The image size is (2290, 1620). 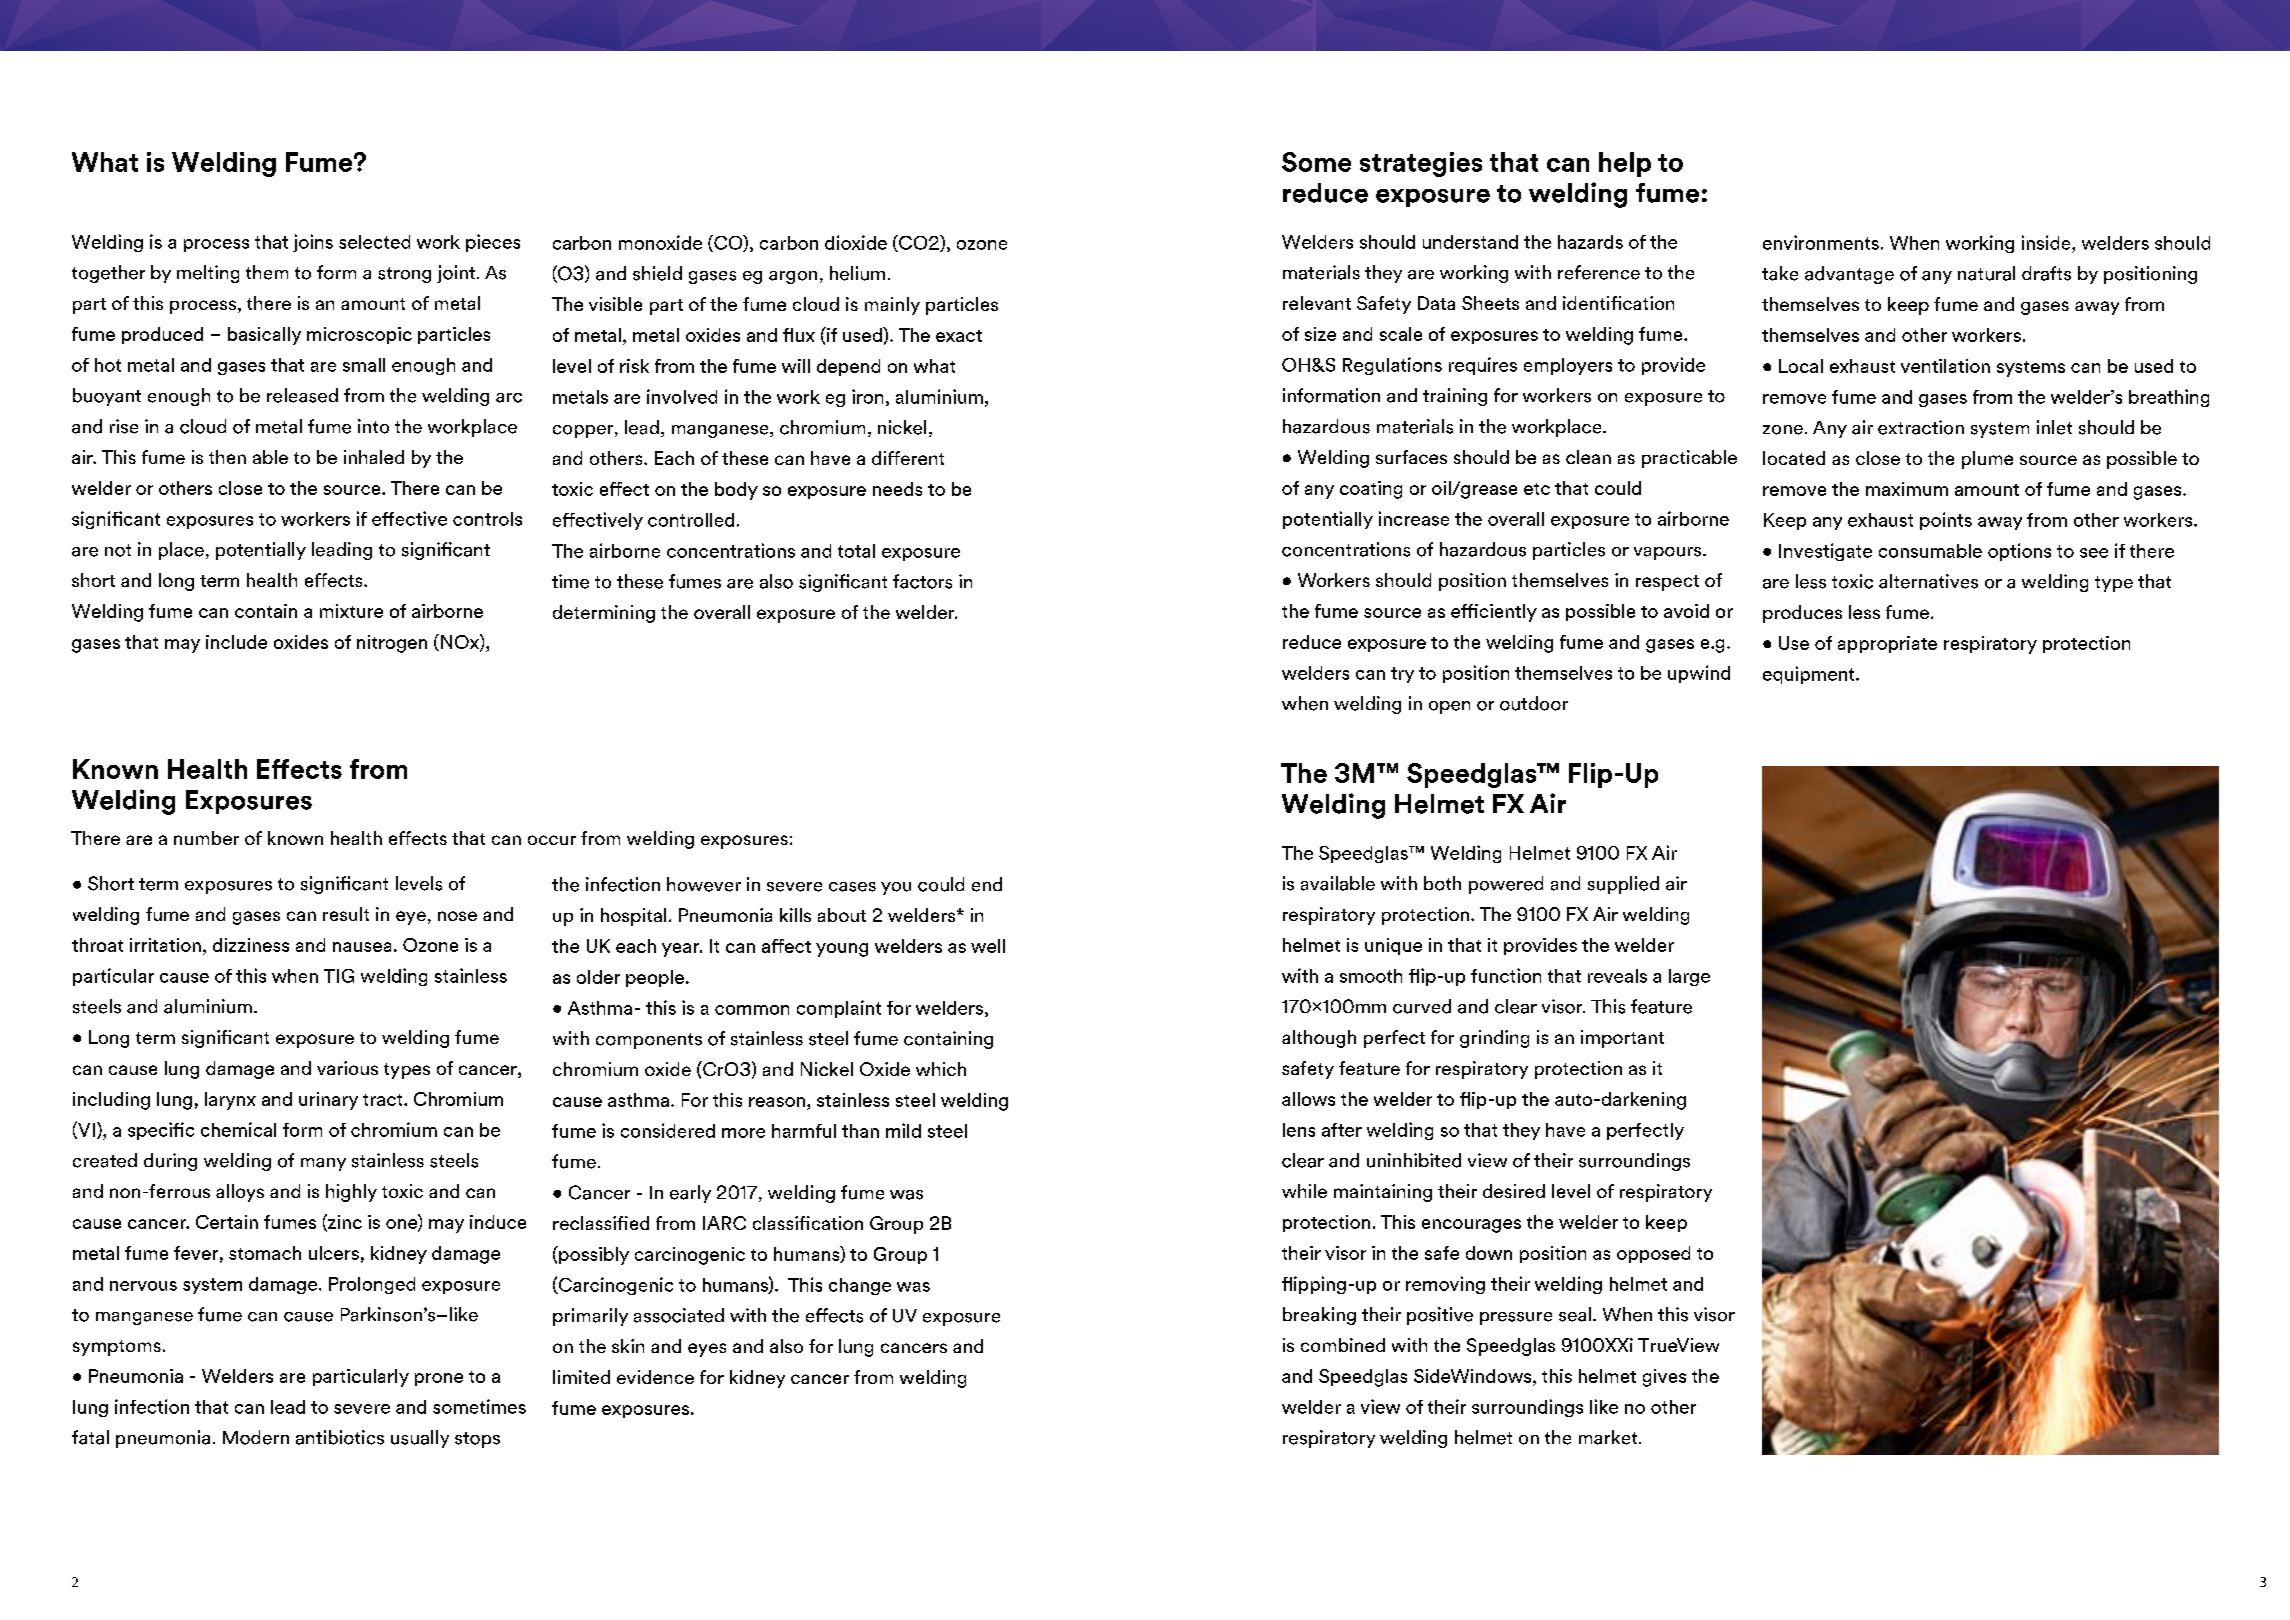 What do you see at coordinates (340, 1437) in the screenshot?
I see `antibiotics` at bounding box center [340, 1437].
